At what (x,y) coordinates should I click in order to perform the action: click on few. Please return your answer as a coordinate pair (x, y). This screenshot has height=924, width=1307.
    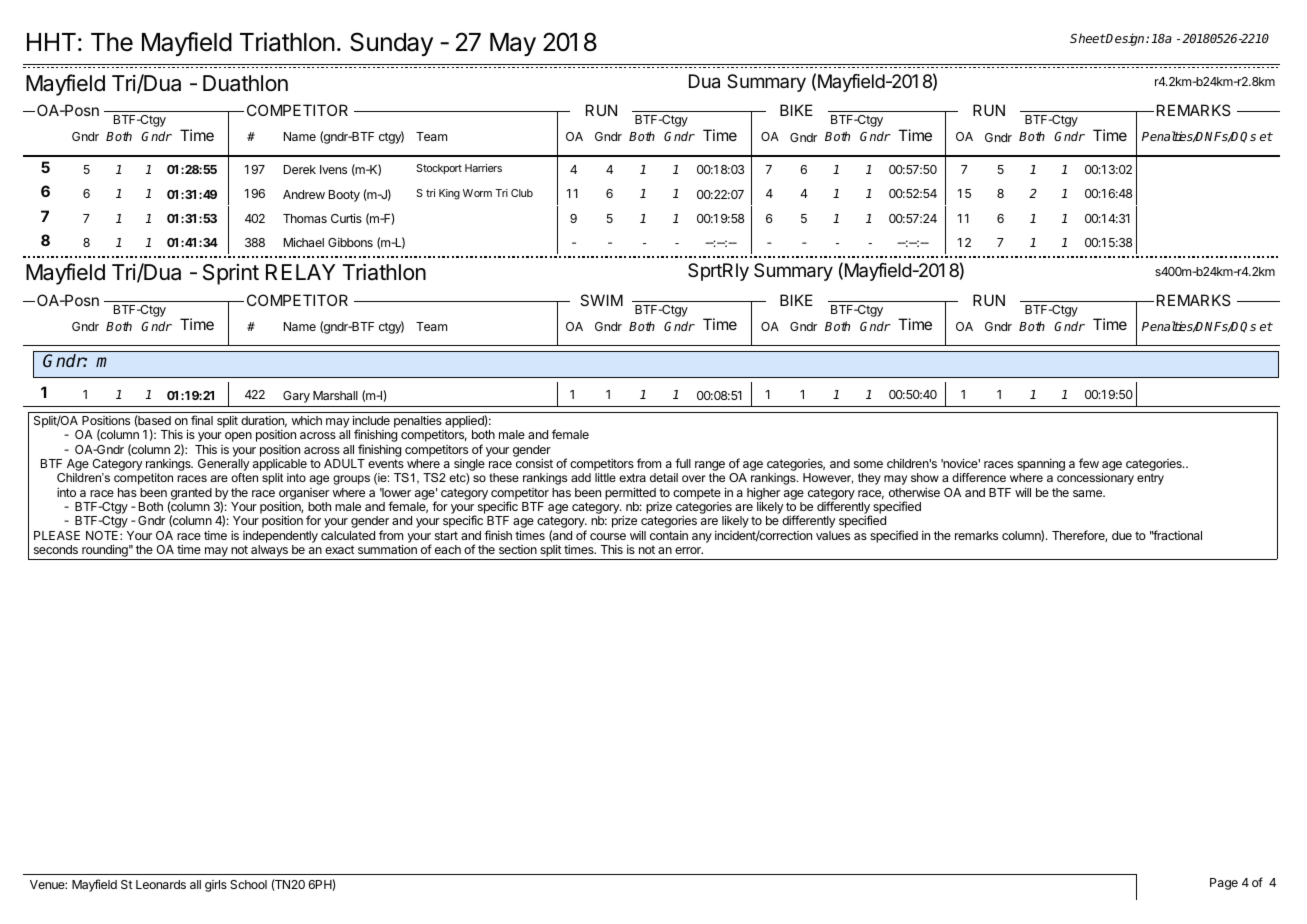
    Looking at the image, I should click on (1089, 463).
